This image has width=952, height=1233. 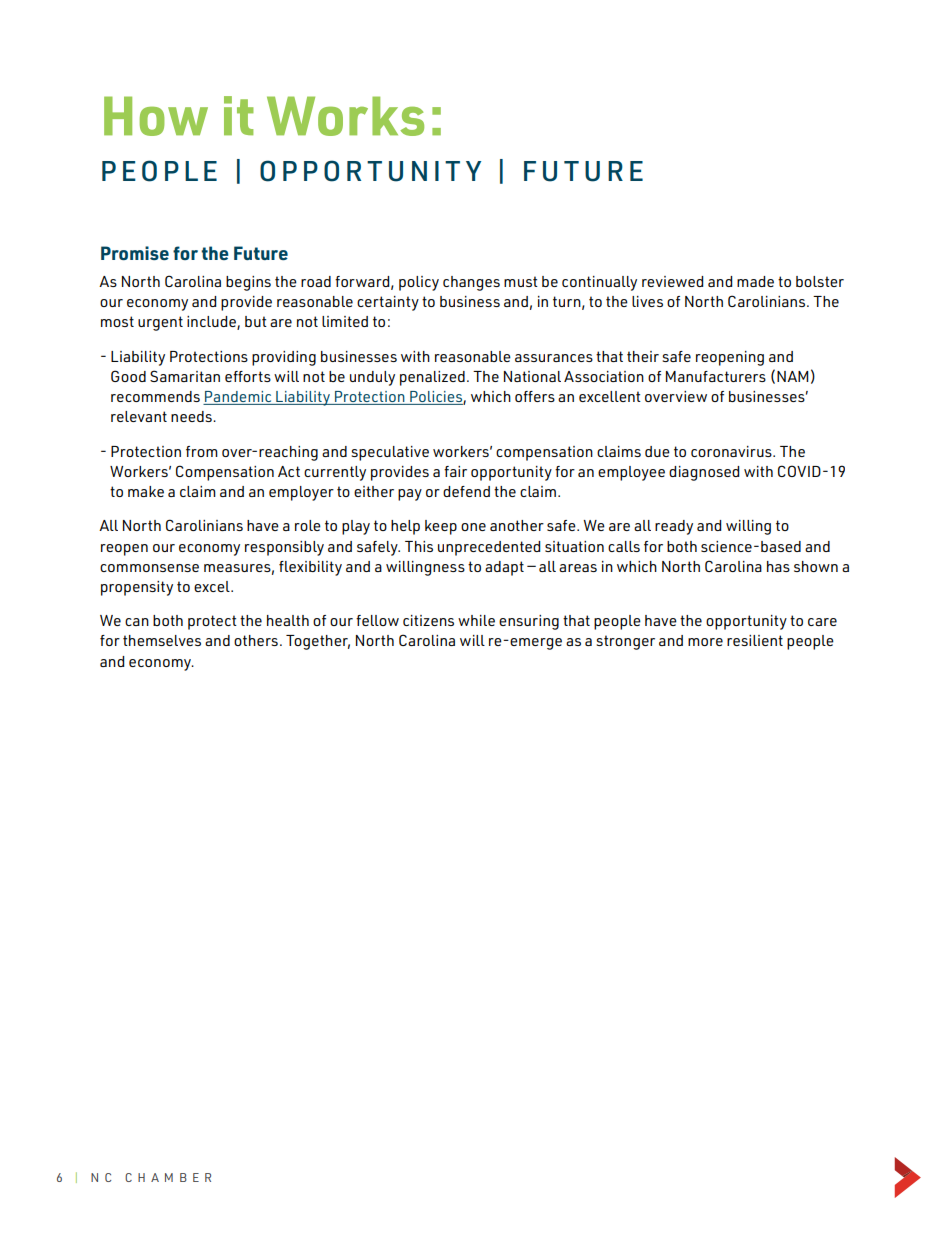 I want to click on Works, so click(x=345, y=116).
